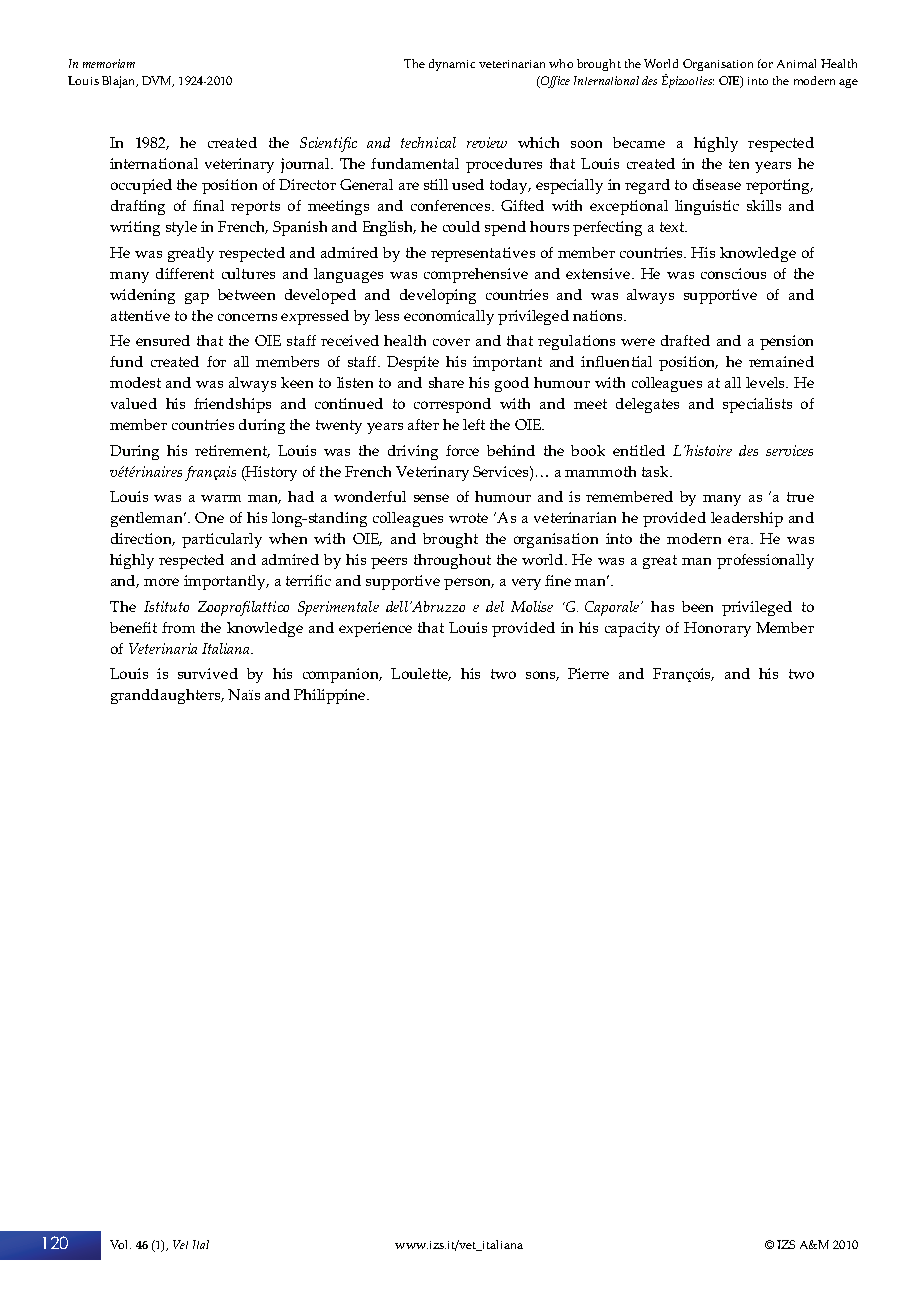 The width and height of the page is (924, 1308). I want to click on gap, so click(197, 298).
